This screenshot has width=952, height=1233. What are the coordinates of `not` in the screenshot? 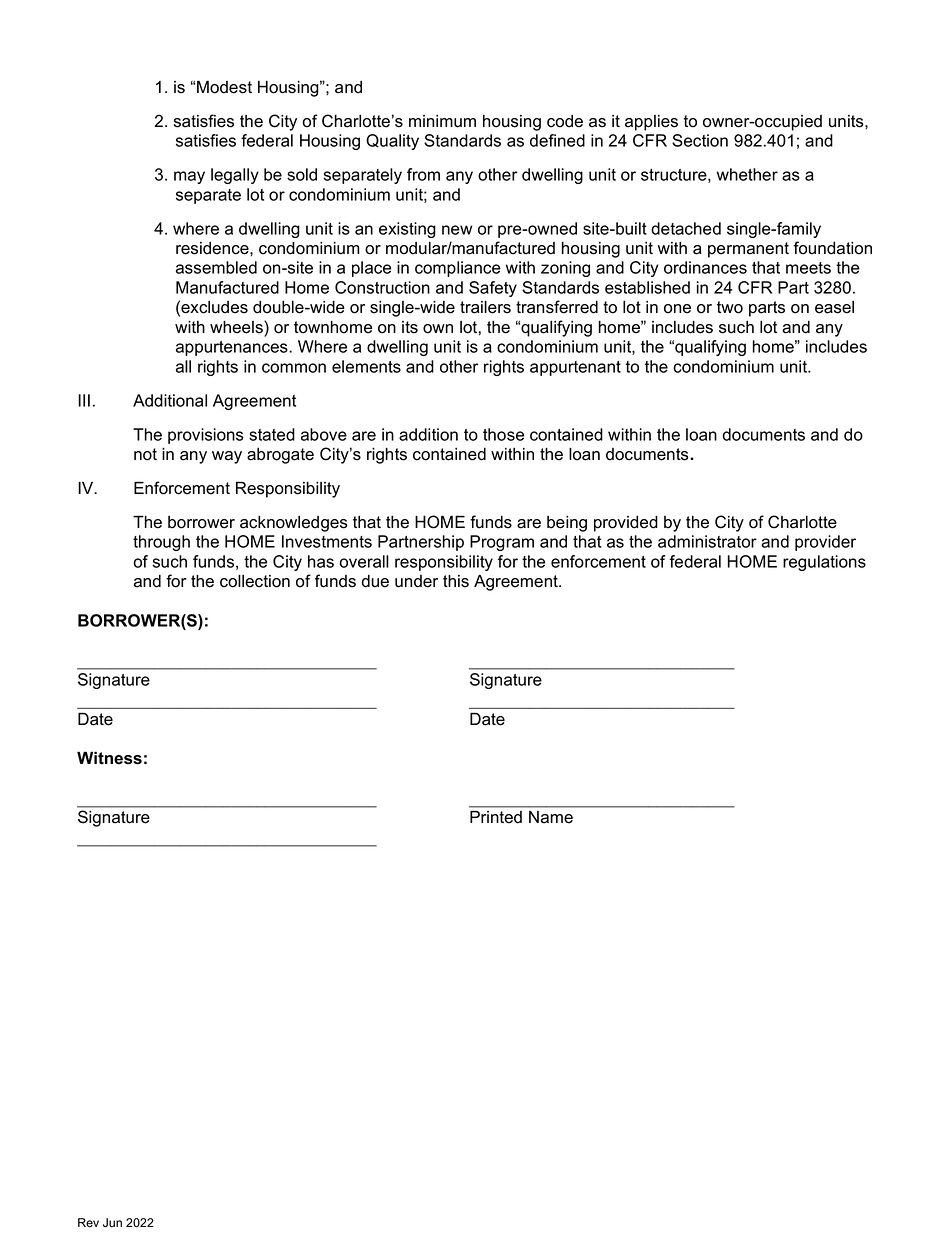 It's located at (145, 454).
